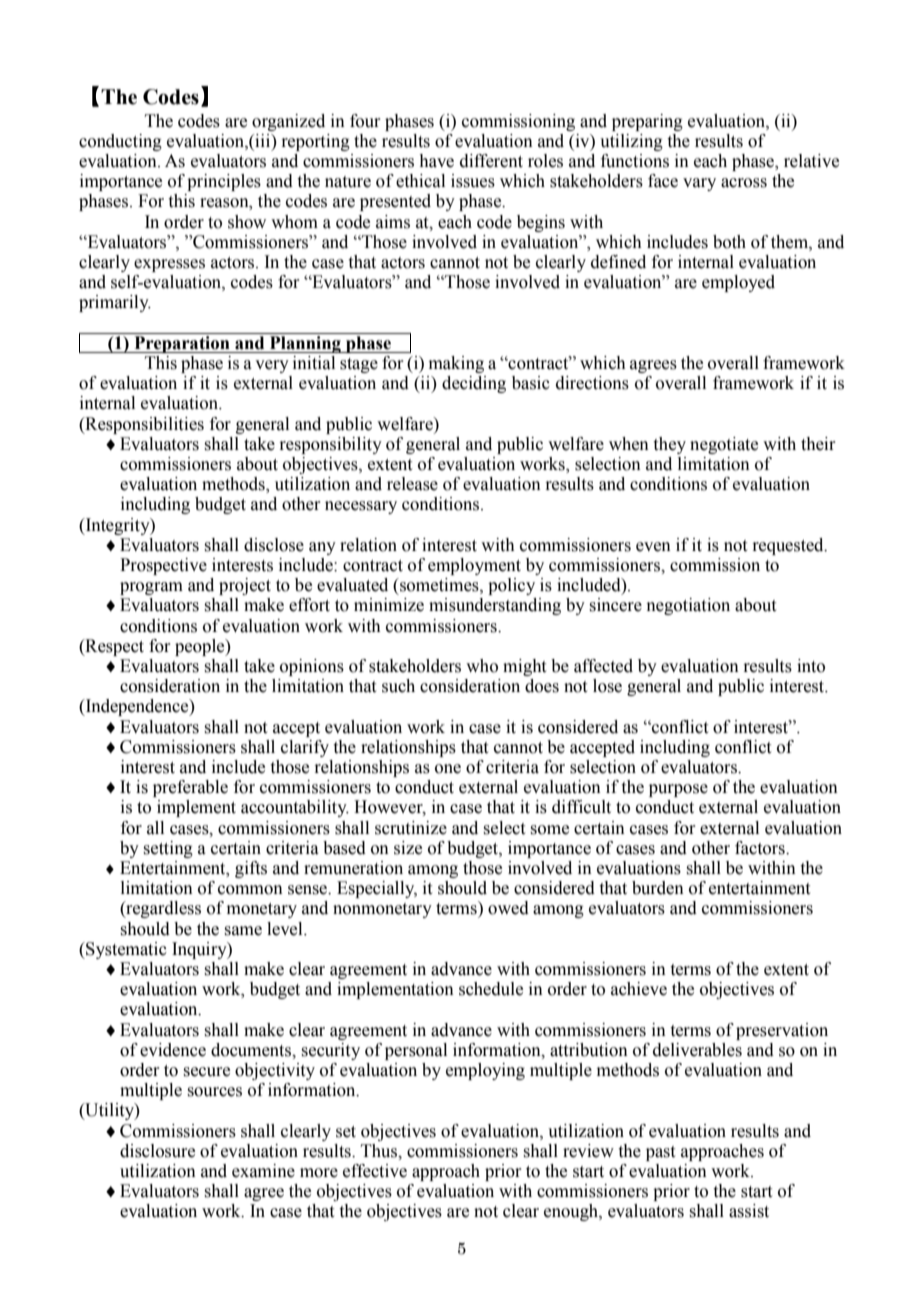 This screenshot has width=924, height=1308. I want to click on effective, so click(375, 1171).
